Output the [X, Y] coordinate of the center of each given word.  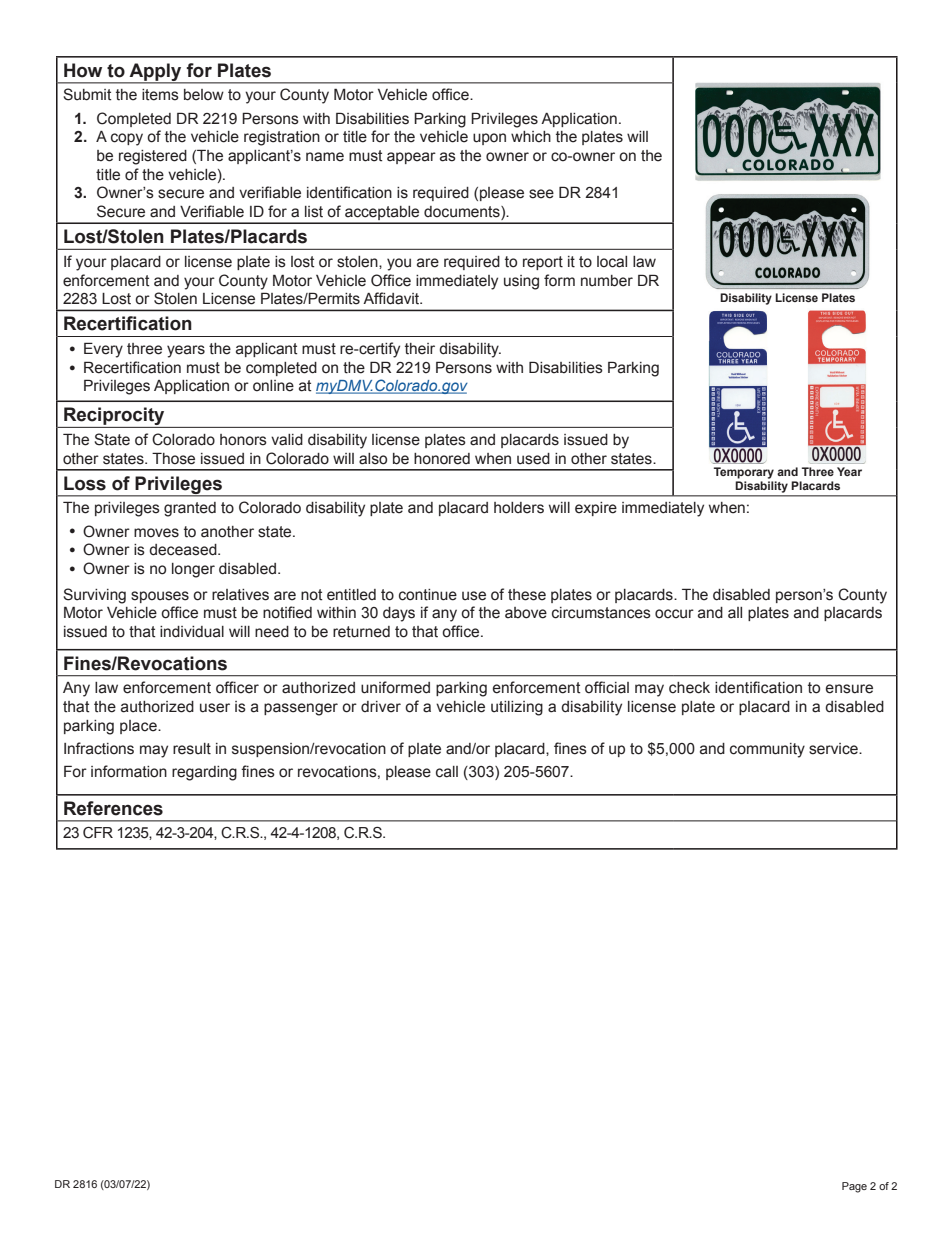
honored [442, 459]
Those [173, 458]
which [531, 137]
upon [489, 139]
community [767, 750]
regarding [204, 773]
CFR [98, 833]
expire [596, 509]
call [447, 772]
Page [854, 1187]
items [160, 95]
